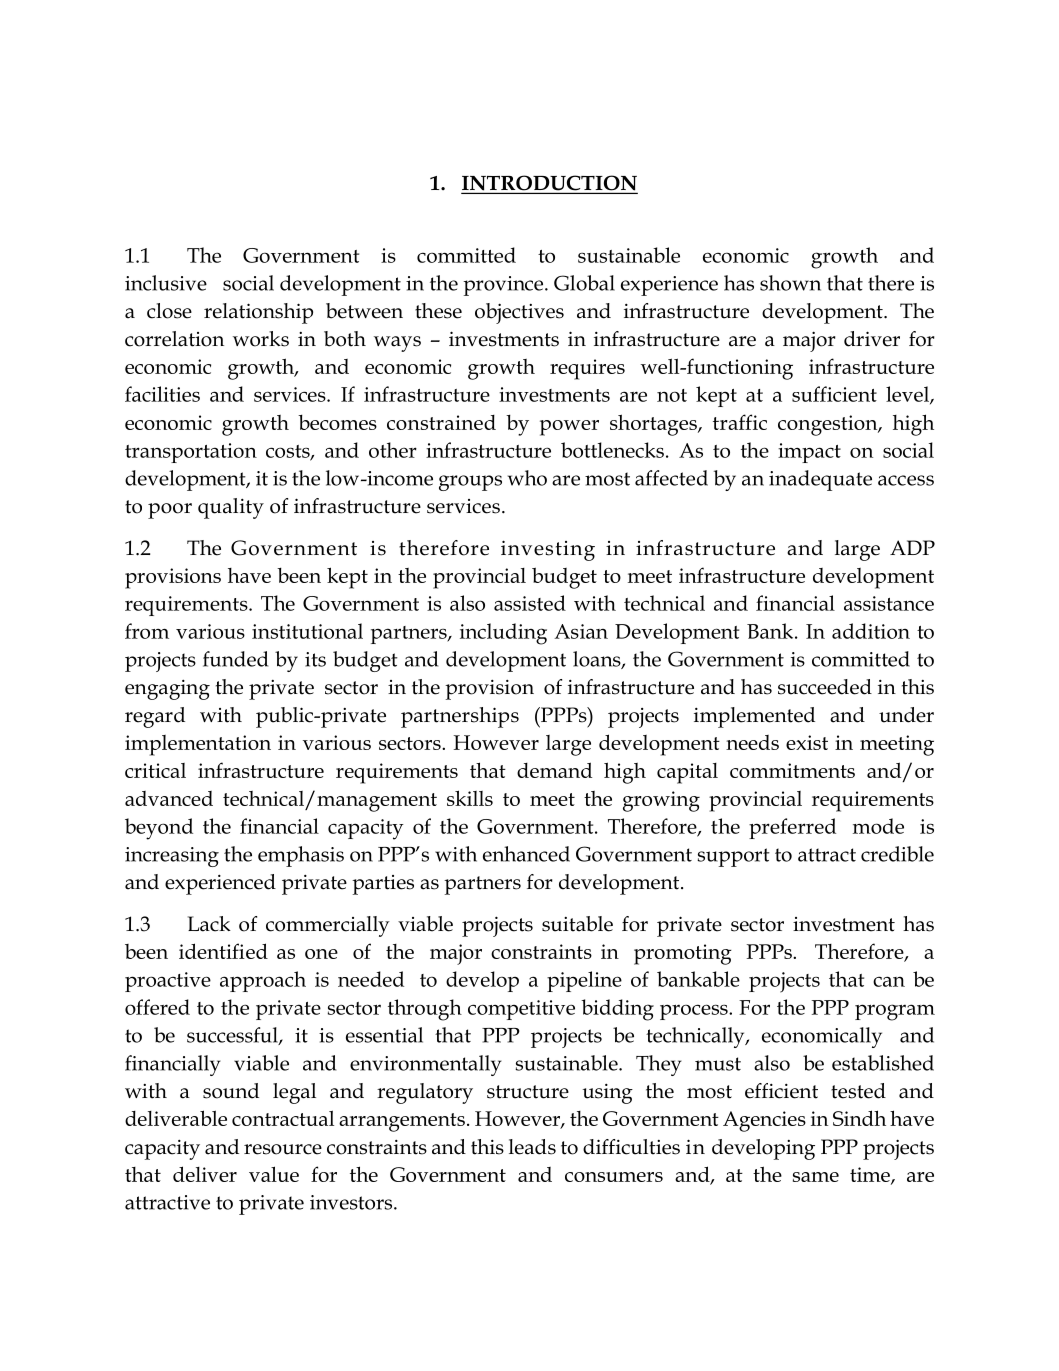  I want to click on quality, so click(231, 508).
